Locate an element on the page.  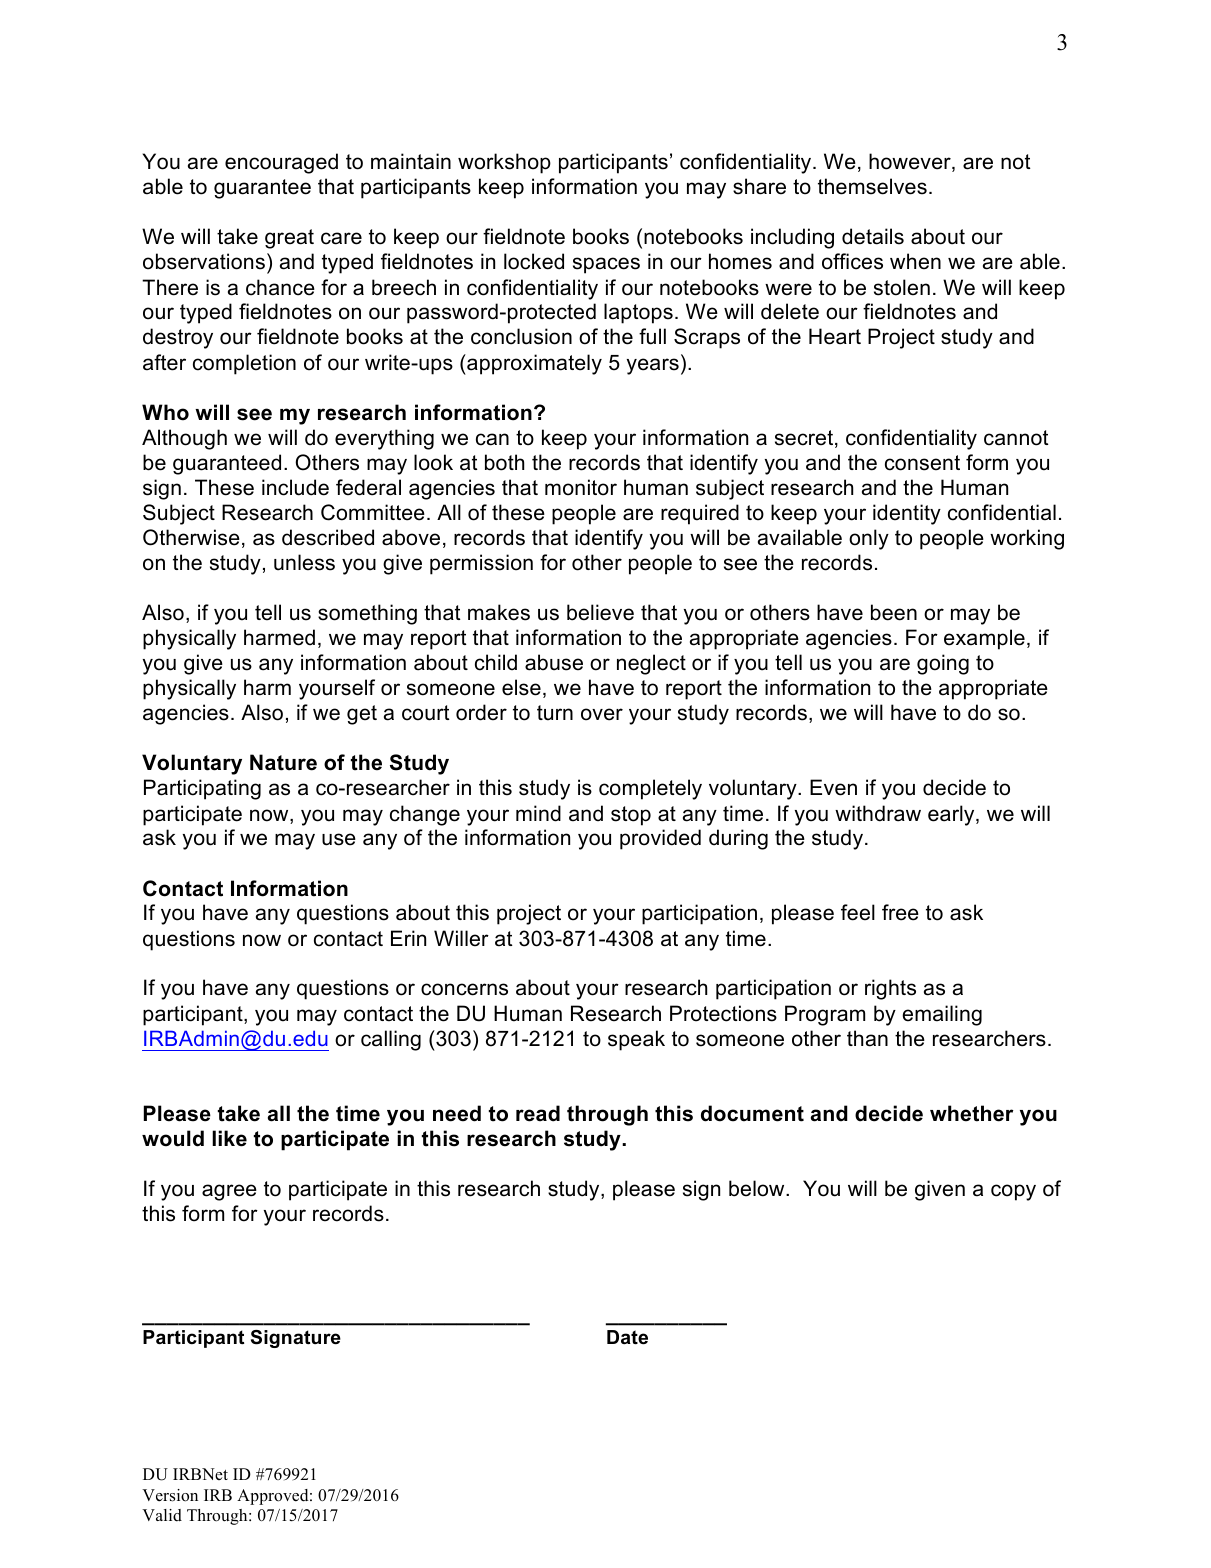
been is located at coordinates (894, 612).
